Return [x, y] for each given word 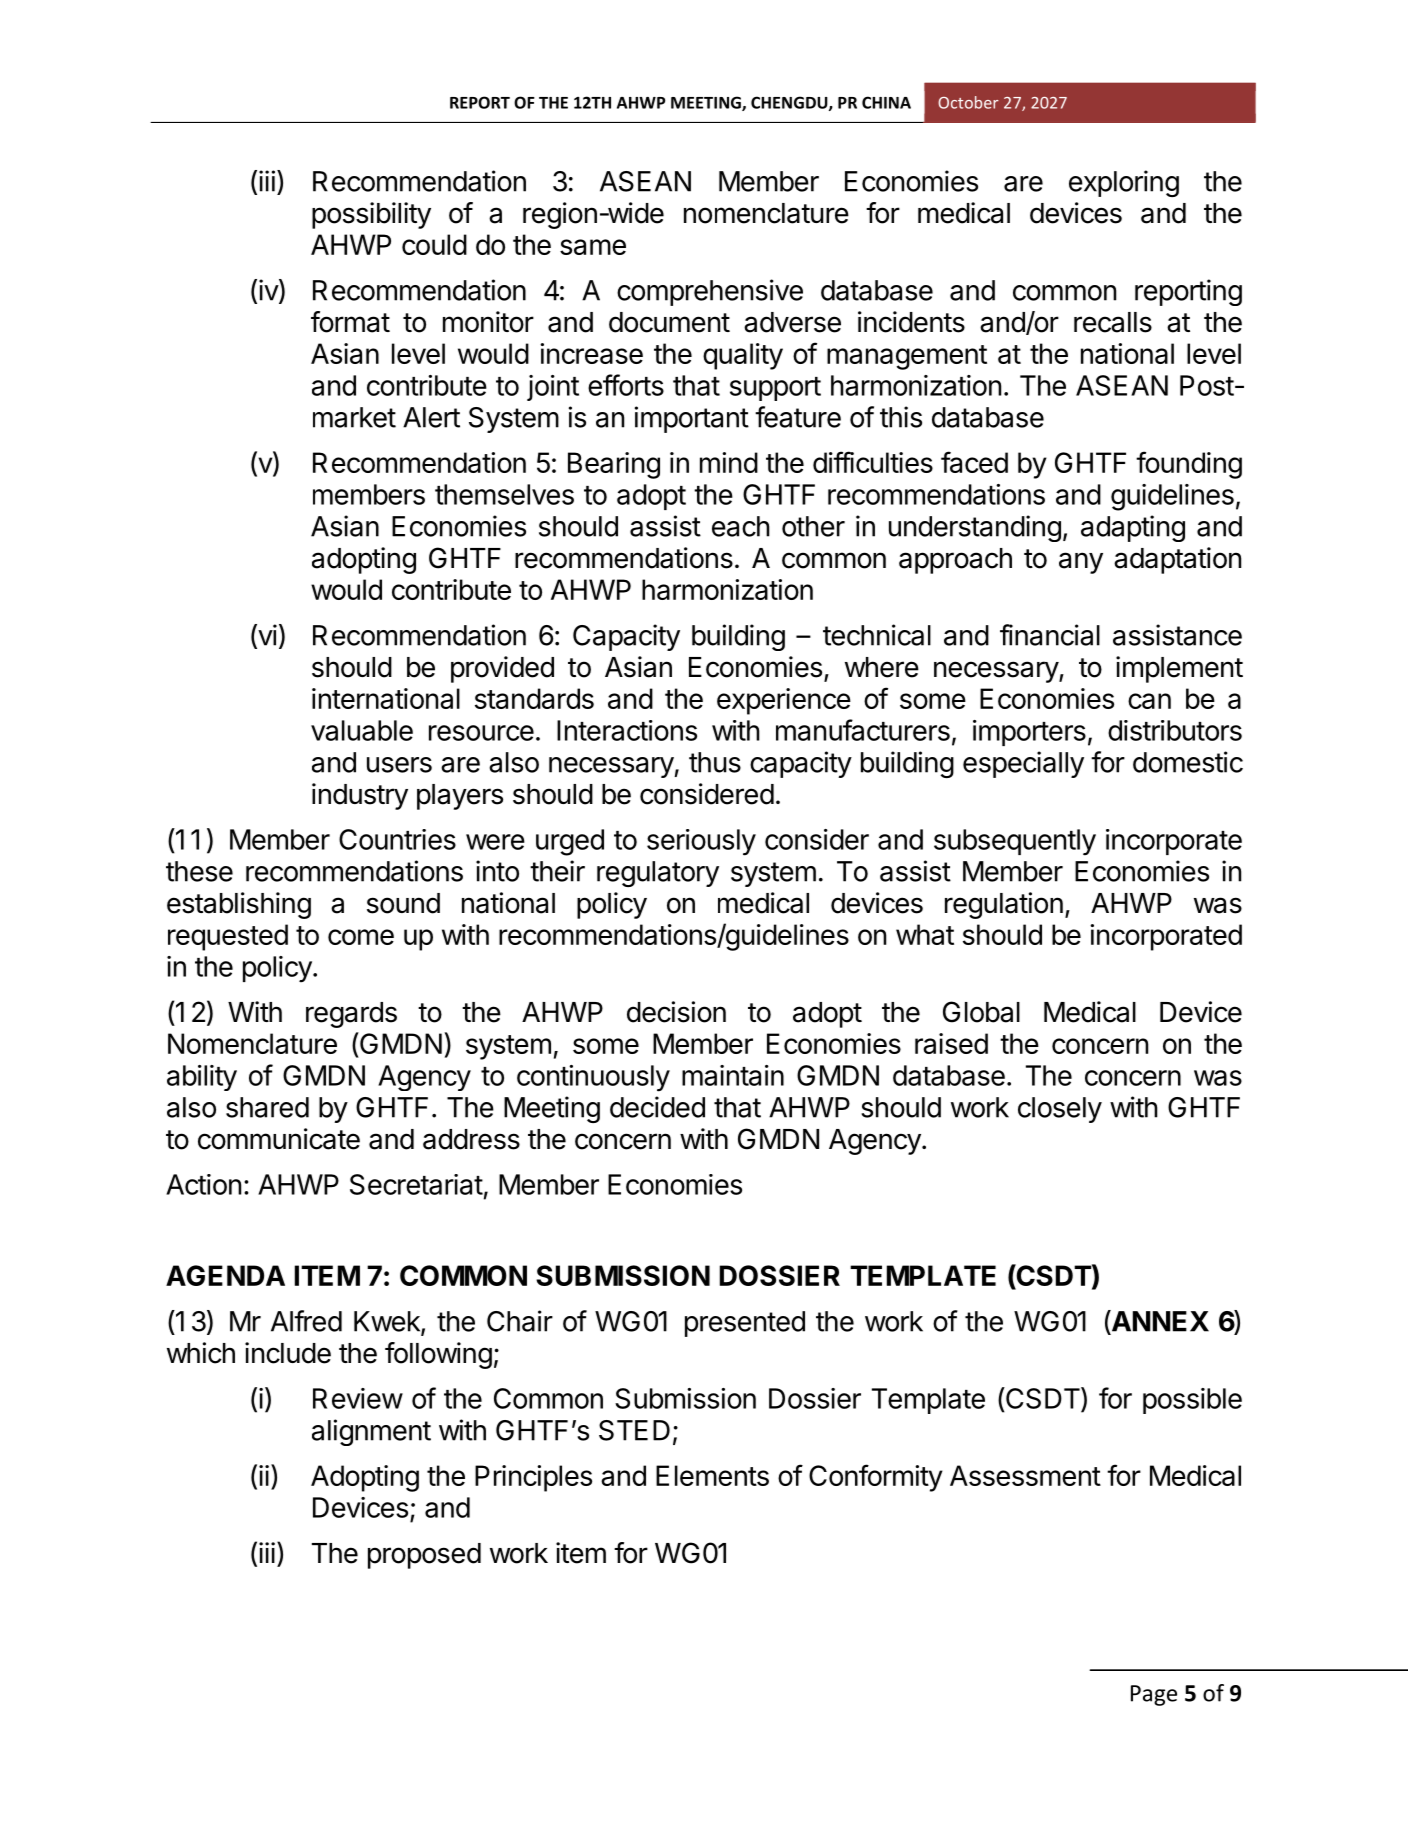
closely [1060, 1110]
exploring [1124, 183]
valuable [362, 730]
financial [1050, 635]
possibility [371, 215]
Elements [712, 1475]
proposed [424, 1556]
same [593, 247]
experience [784, 701]
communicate [279, 1139]
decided [657, 1107]
